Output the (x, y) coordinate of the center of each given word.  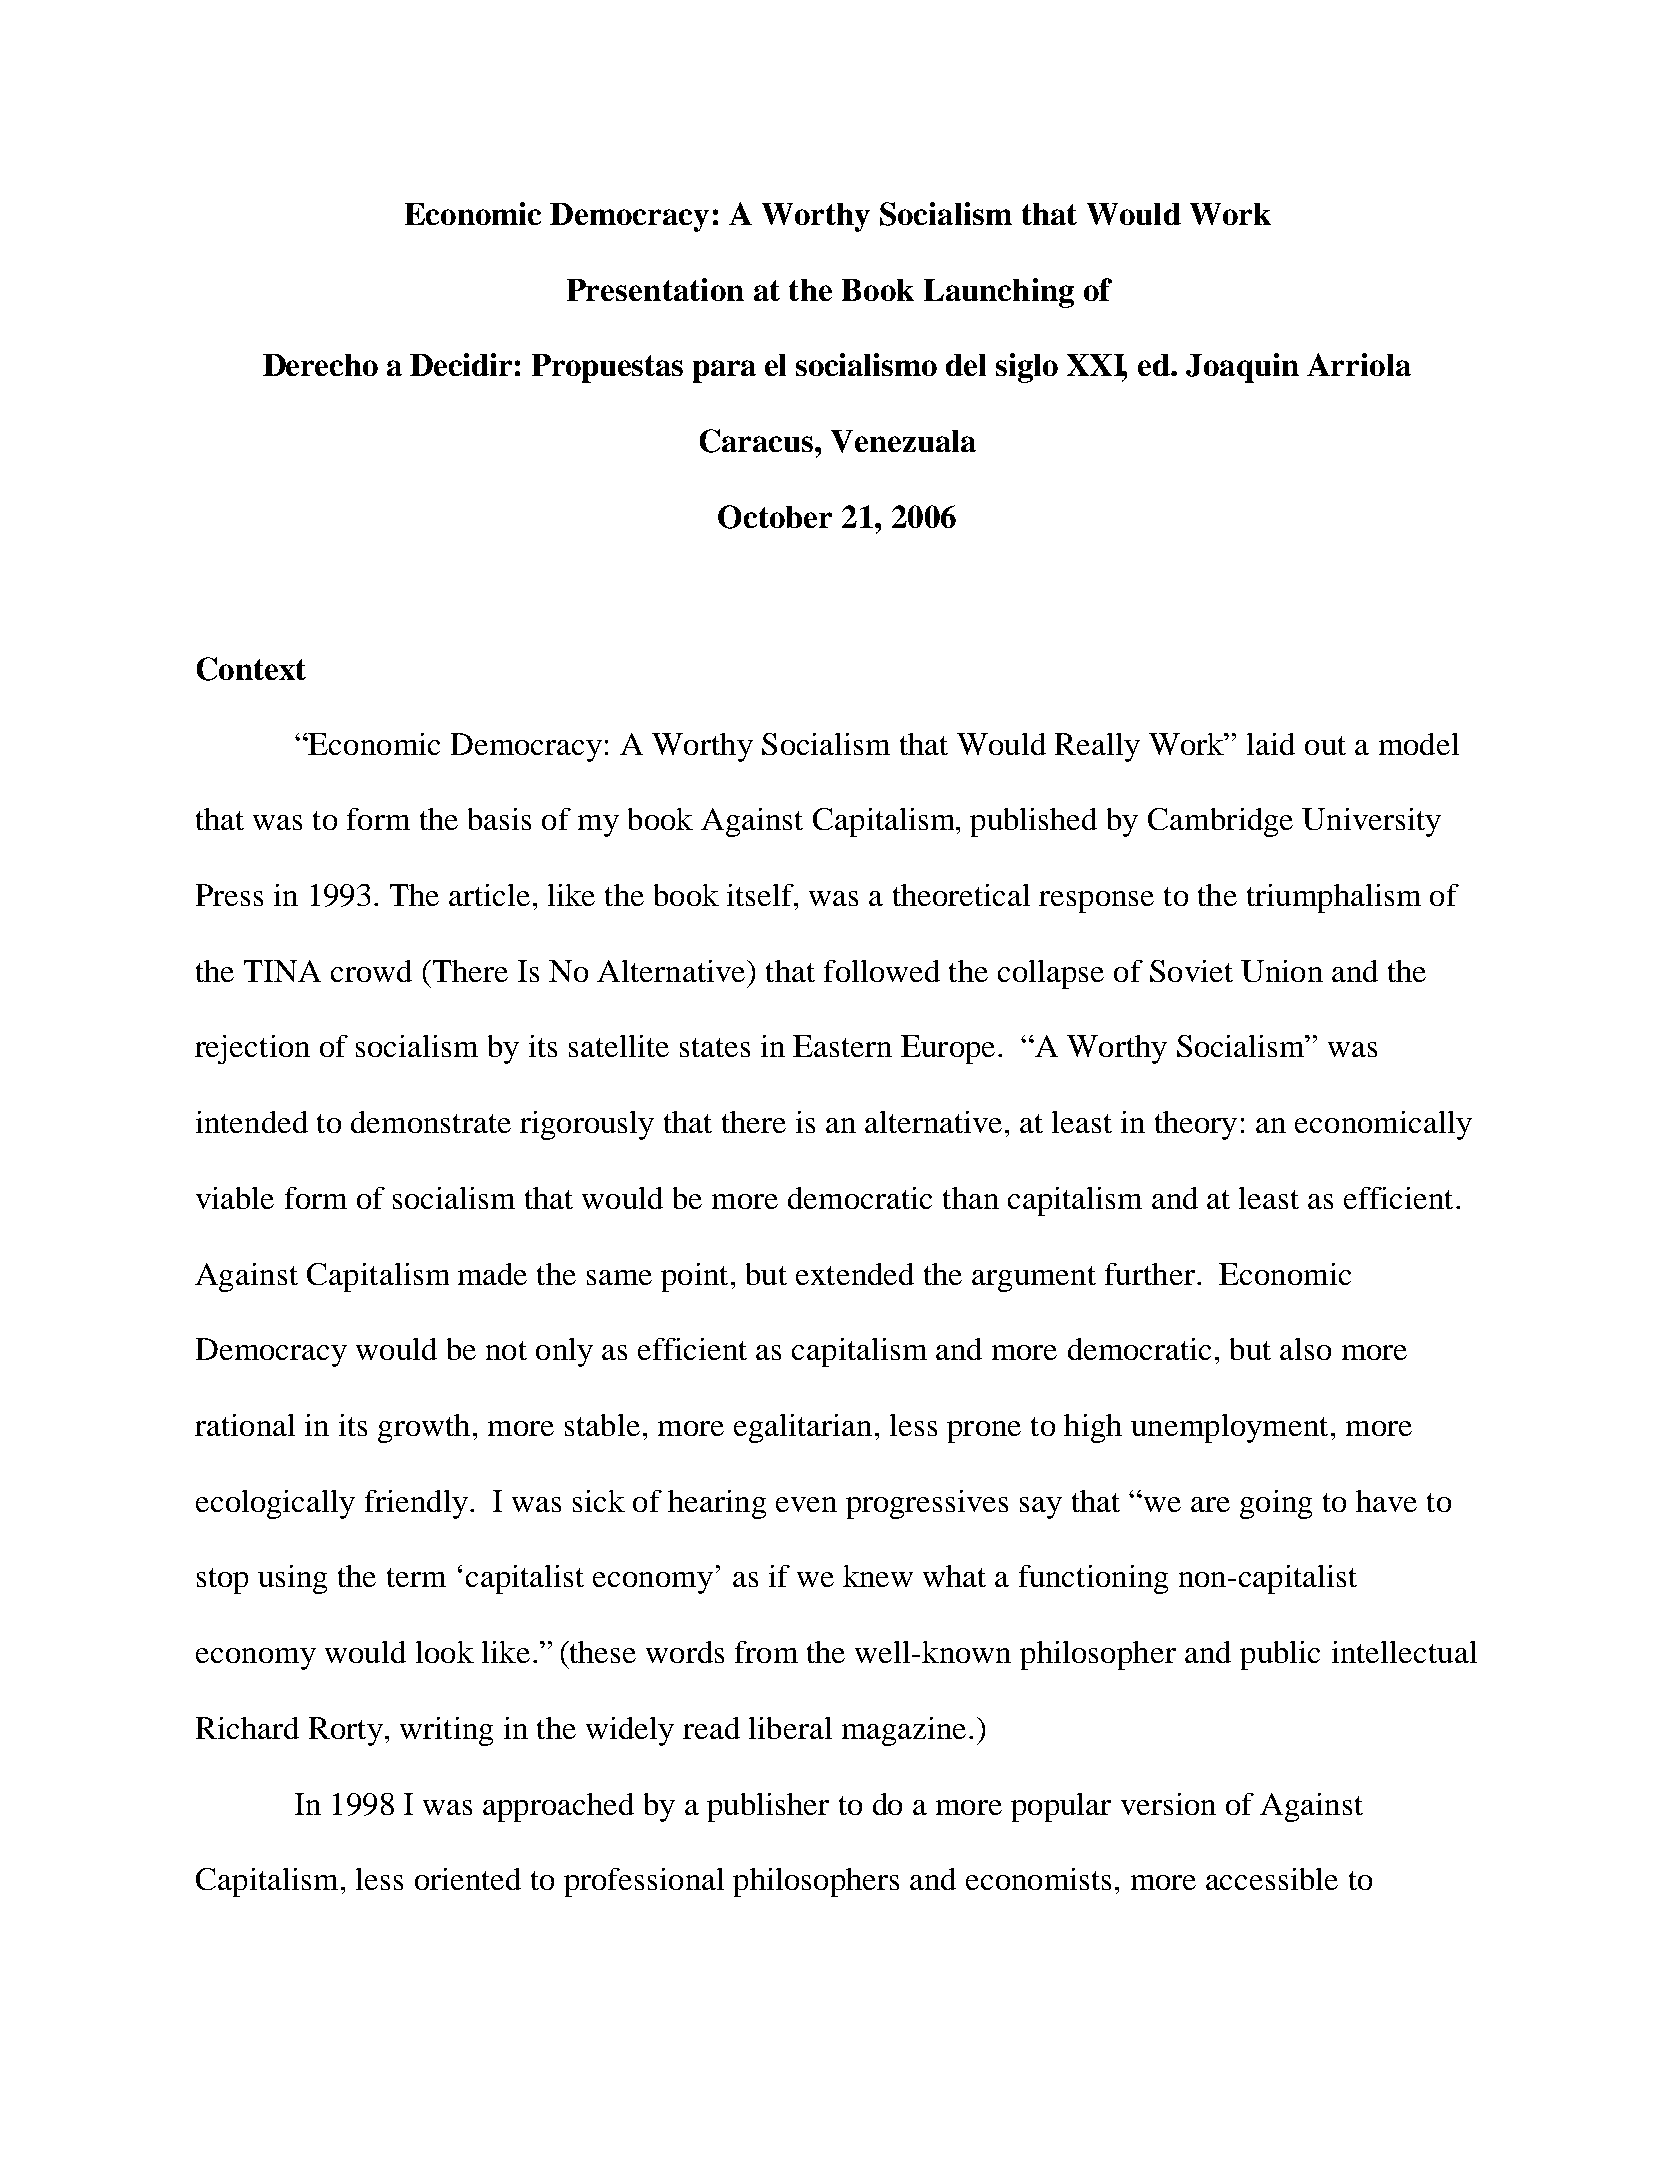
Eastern (842, 1046)
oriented (468, 1879)
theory (1196, 1125)
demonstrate (431, 1122)
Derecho (320, 365)
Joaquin (1242, 368)
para (724, 371)
